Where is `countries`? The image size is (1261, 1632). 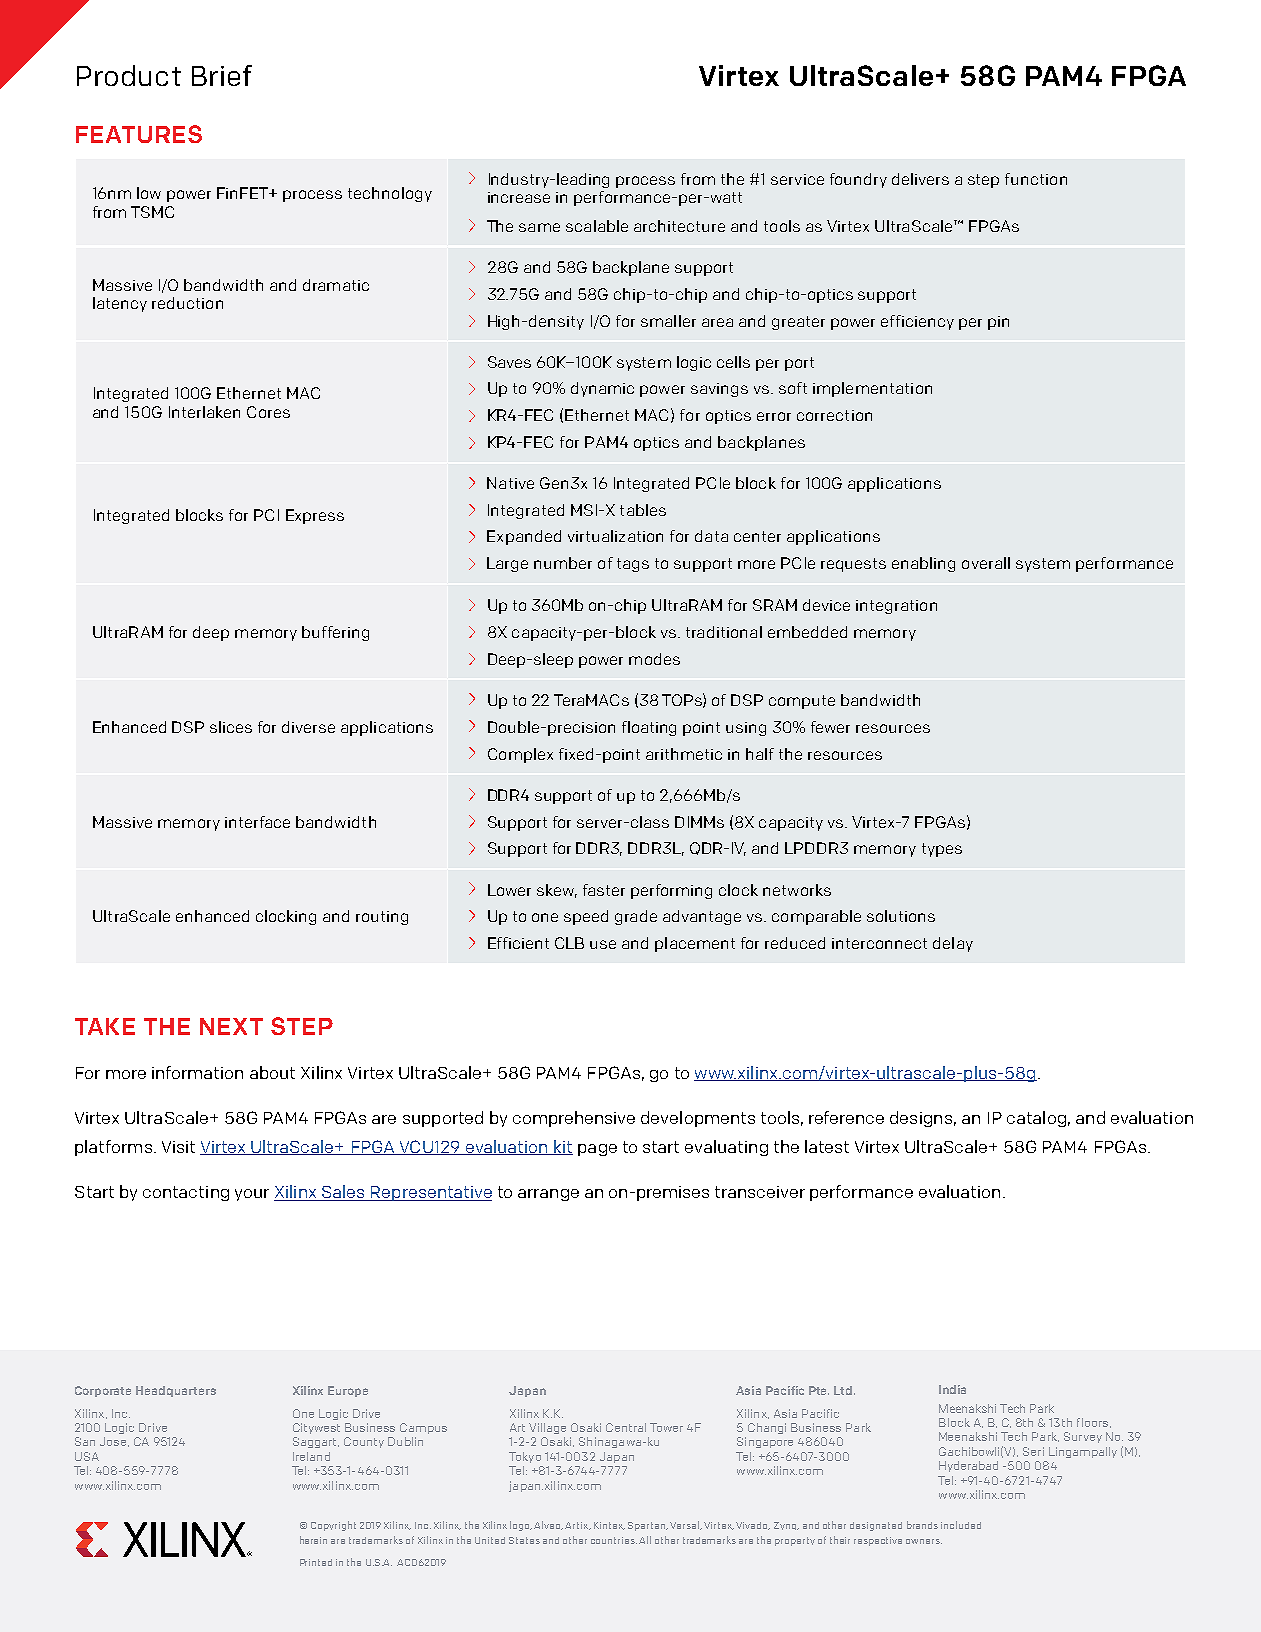
countries is located at coordinates (614, 1540).
